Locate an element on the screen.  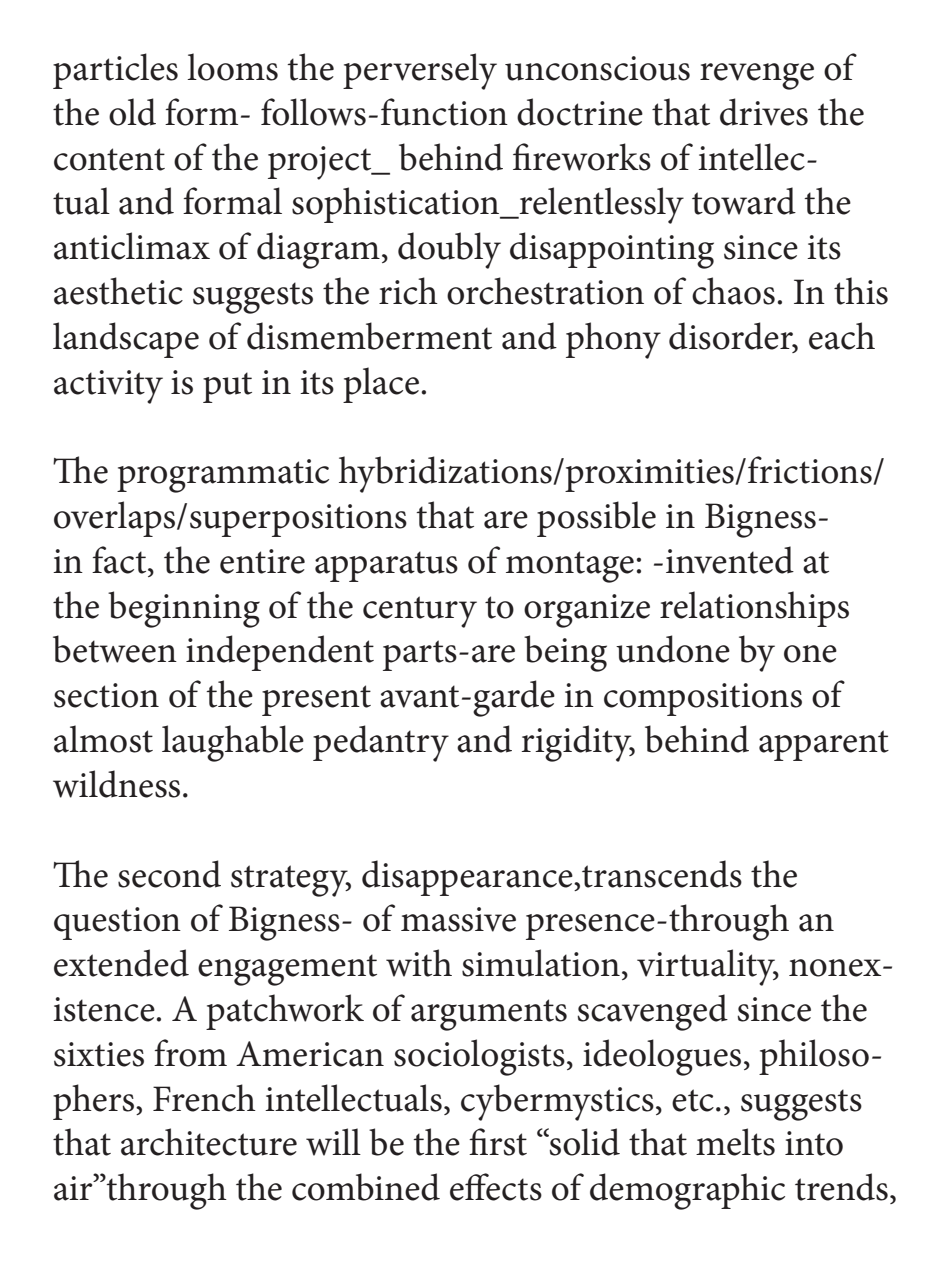
programmatic is located at coordinates (223, 476).
